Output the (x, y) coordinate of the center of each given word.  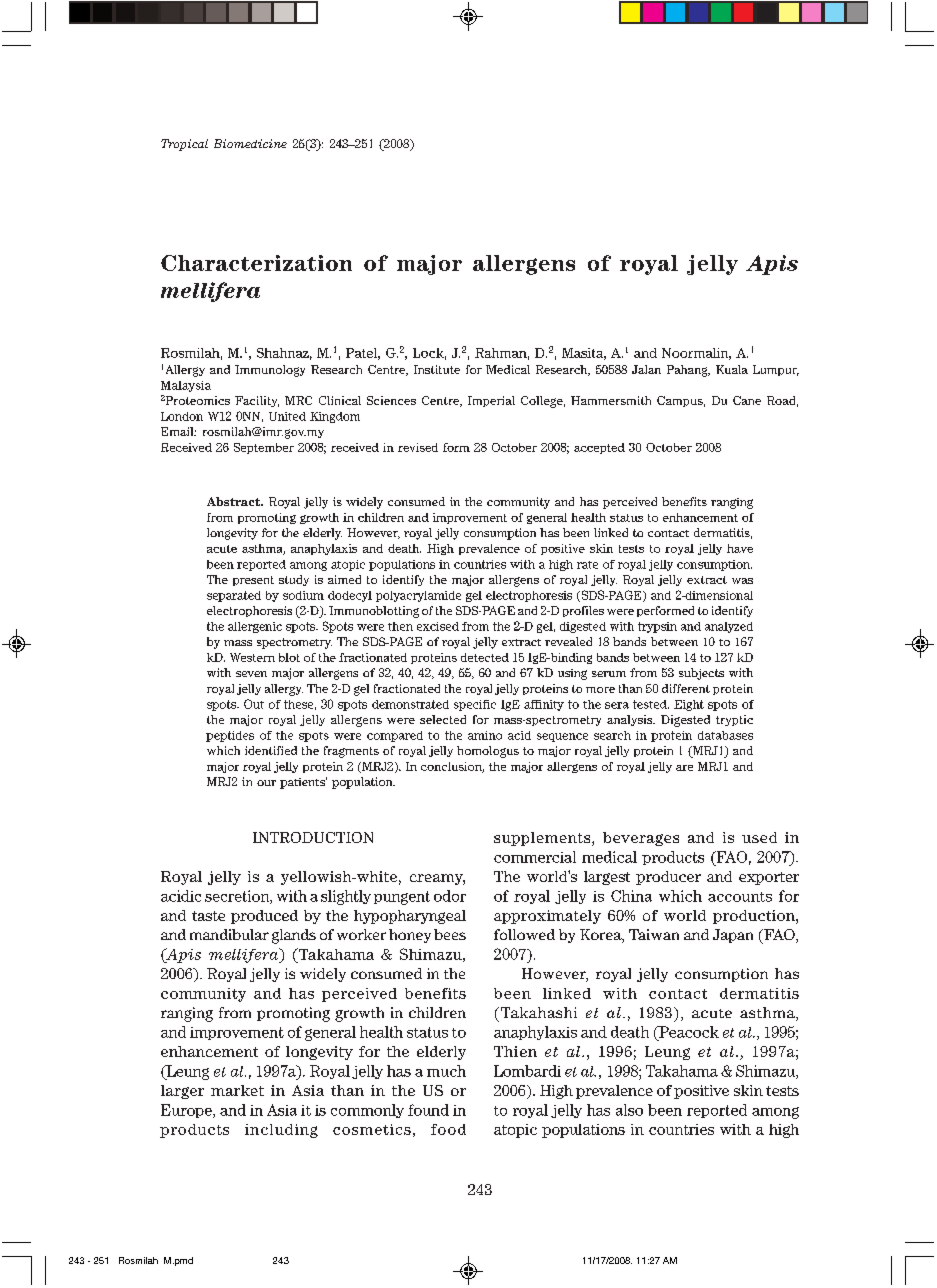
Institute (437, 369)
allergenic (255, 627)
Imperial (491, 401)
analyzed (729, 627)
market (237, 1090)
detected (485, 657)
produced (264, 917)
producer (668, 878)
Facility (257, 401)
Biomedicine (250, 143)
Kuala (732, 369)
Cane (747, 400)
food (448, 1129)
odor (450, 896)
